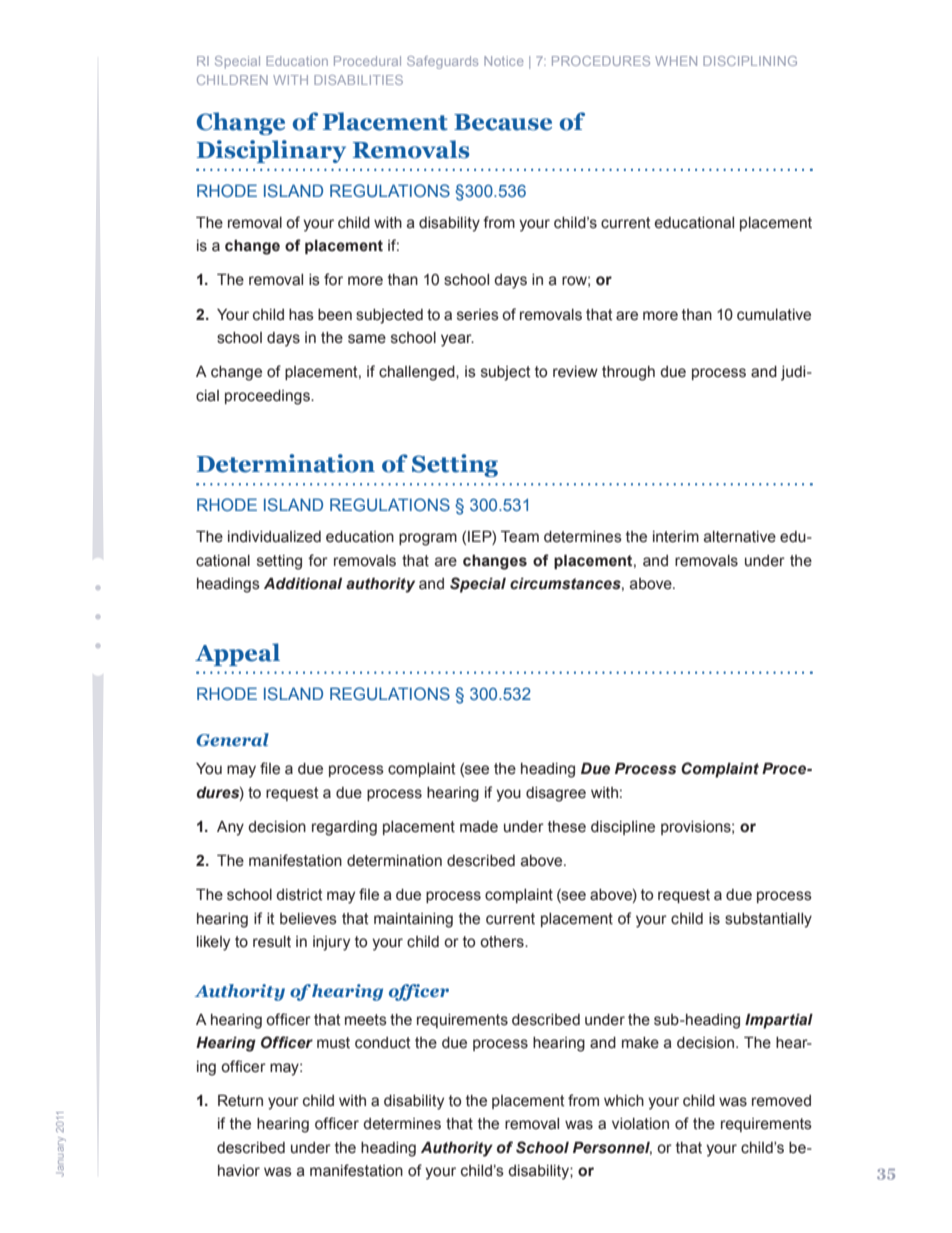 This image has height=1233, width=952. I want to click on Return, so click(240, 1100).
